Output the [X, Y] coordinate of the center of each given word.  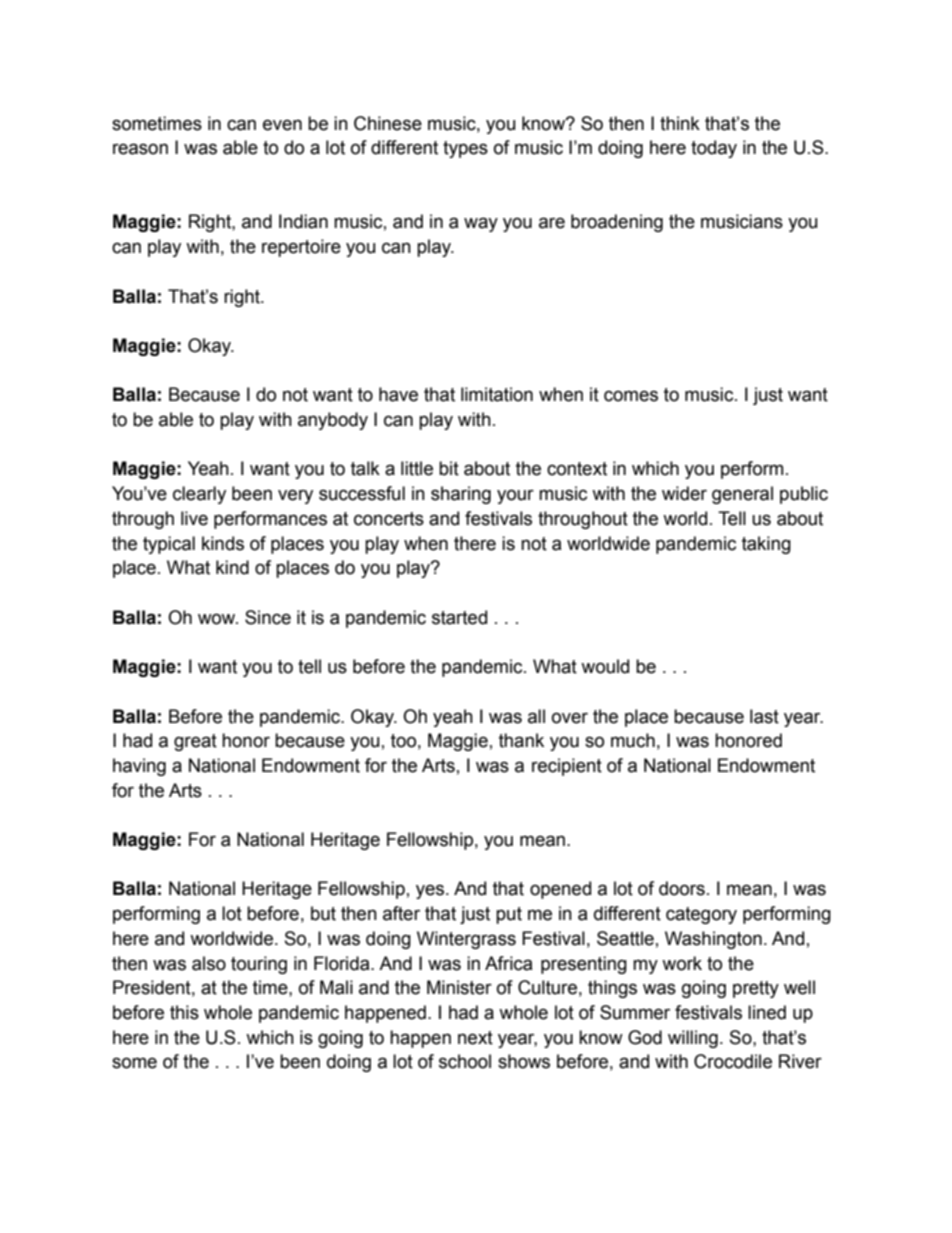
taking [766, 545]
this [184, 1012]
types [465, 149]
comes [631, 396]
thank [521, 740]
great [195, 742]
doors [682, 888]
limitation [497, 394]
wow [218, 619]
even [282, 125]
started [459, 617]
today [714, 149]
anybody [333, 421]
